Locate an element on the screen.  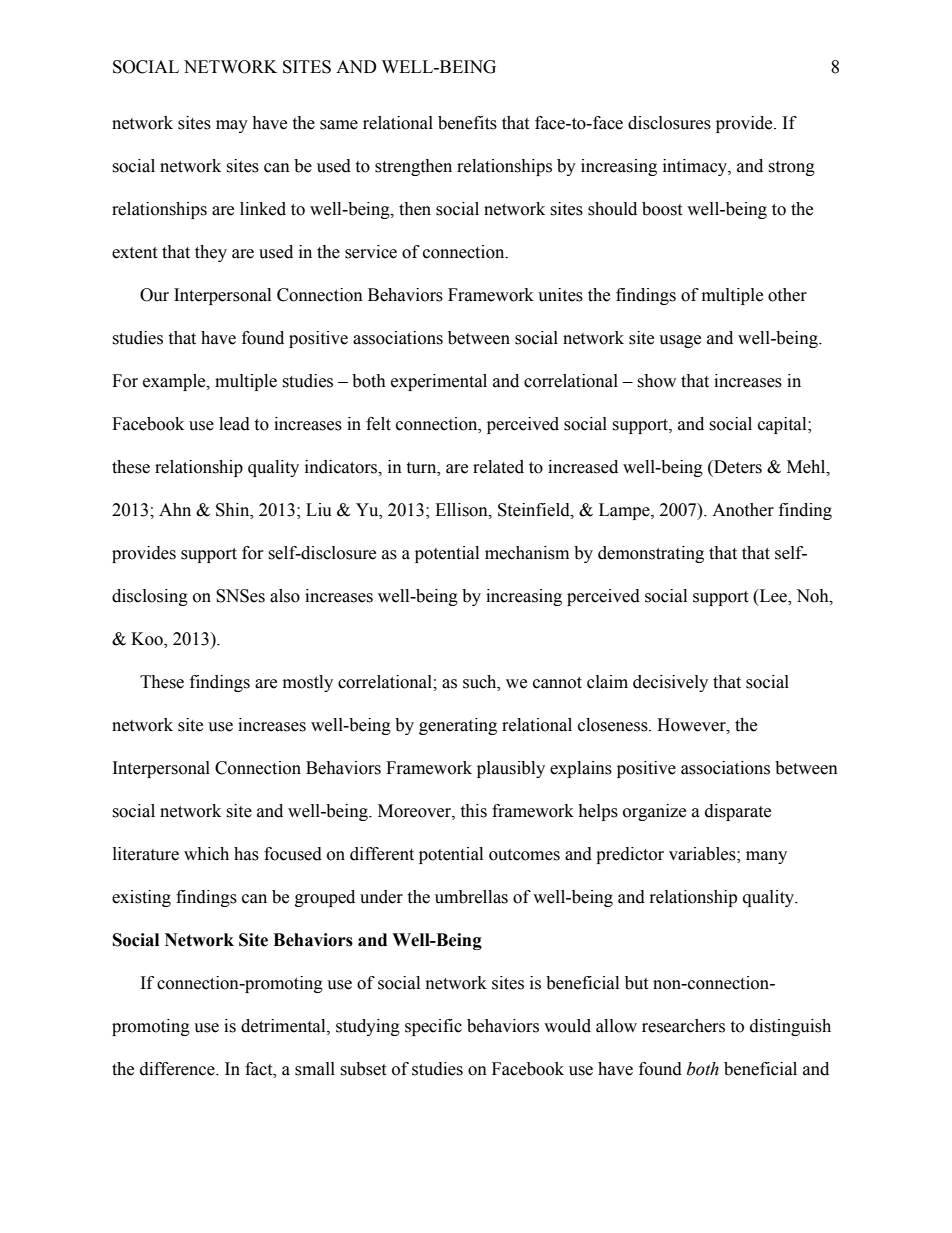
related is located at coordinates (498, 467).
